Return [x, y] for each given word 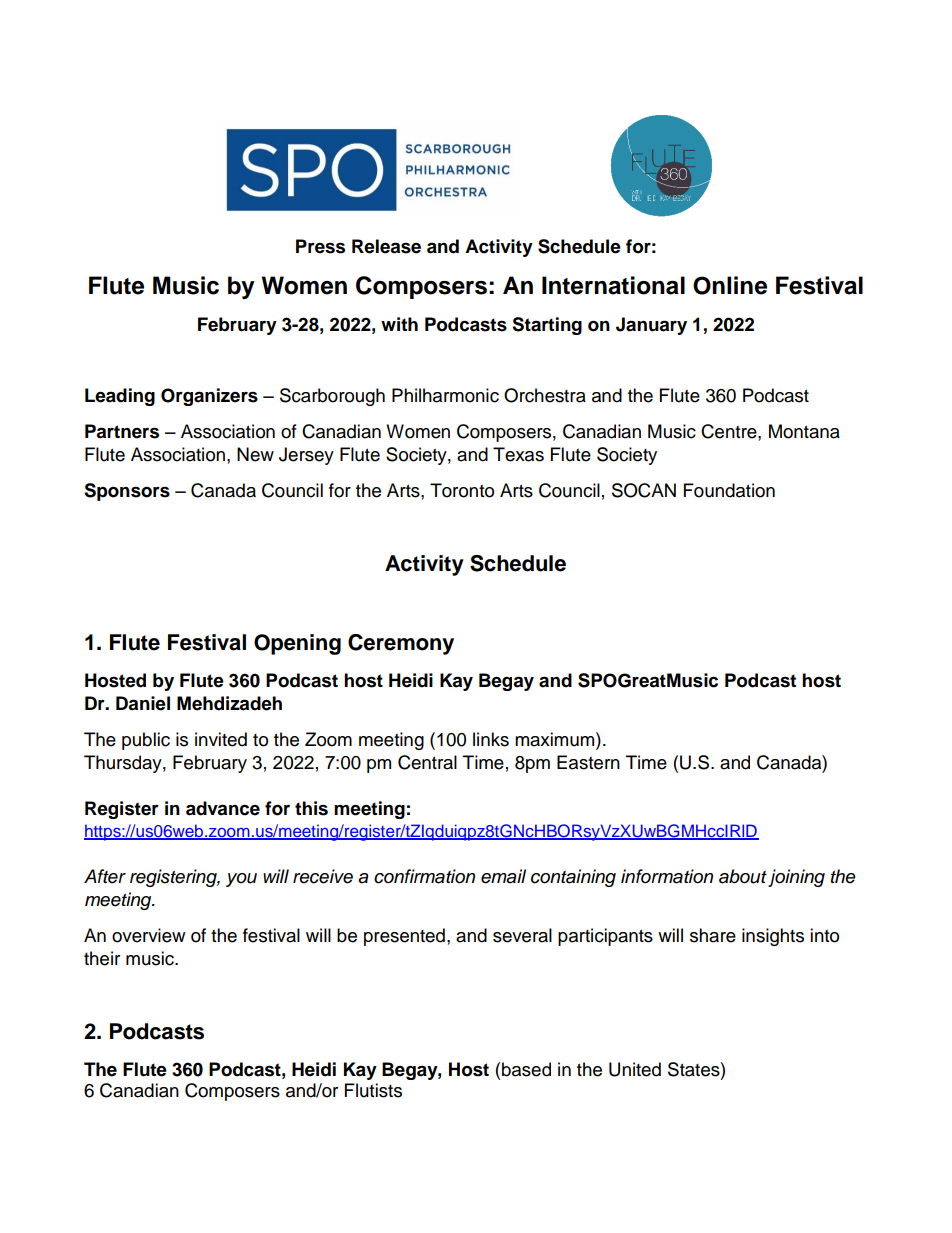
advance [223, 808]
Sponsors [127, 492]
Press [320, 246]
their [102, 958]
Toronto [462, 490]
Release [386, 246]
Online [730, 285]
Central [427, 762]
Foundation [729, 490]
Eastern [588, 762]
